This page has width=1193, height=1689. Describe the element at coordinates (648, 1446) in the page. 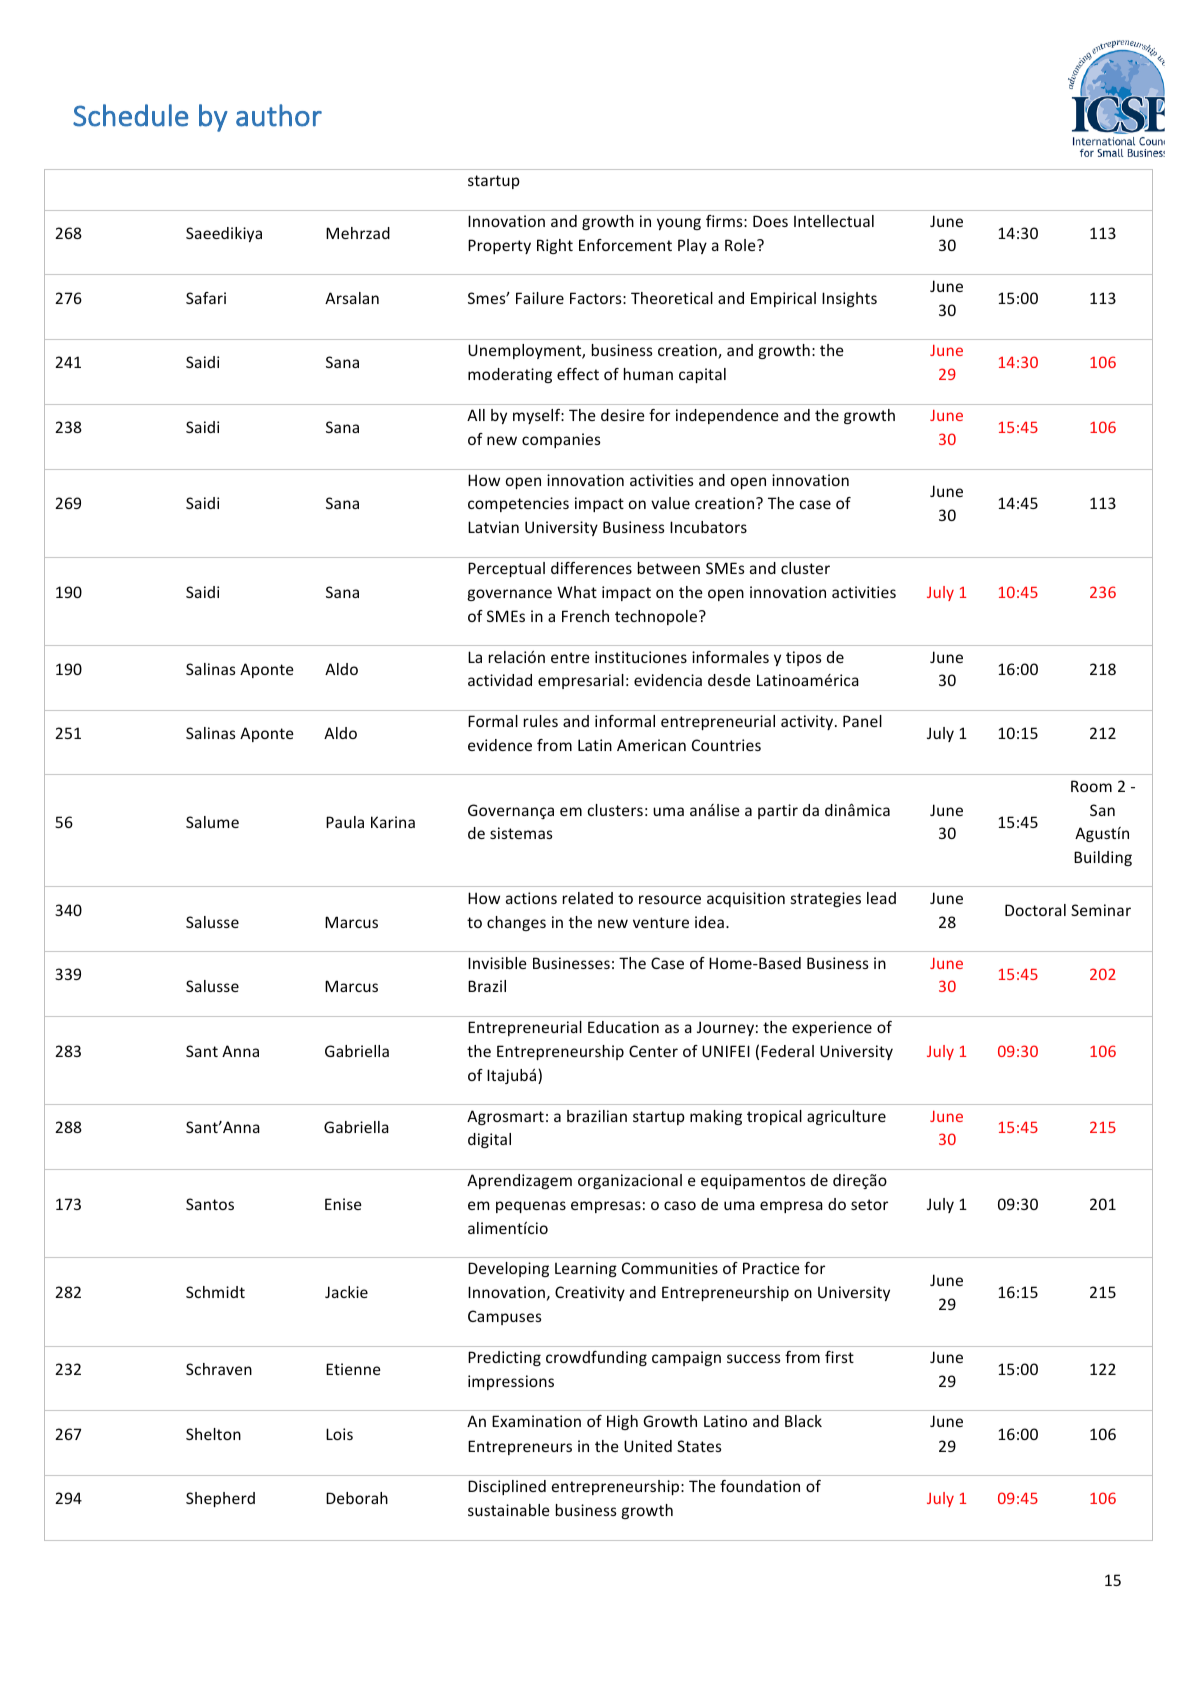

I see `United` at that location.
